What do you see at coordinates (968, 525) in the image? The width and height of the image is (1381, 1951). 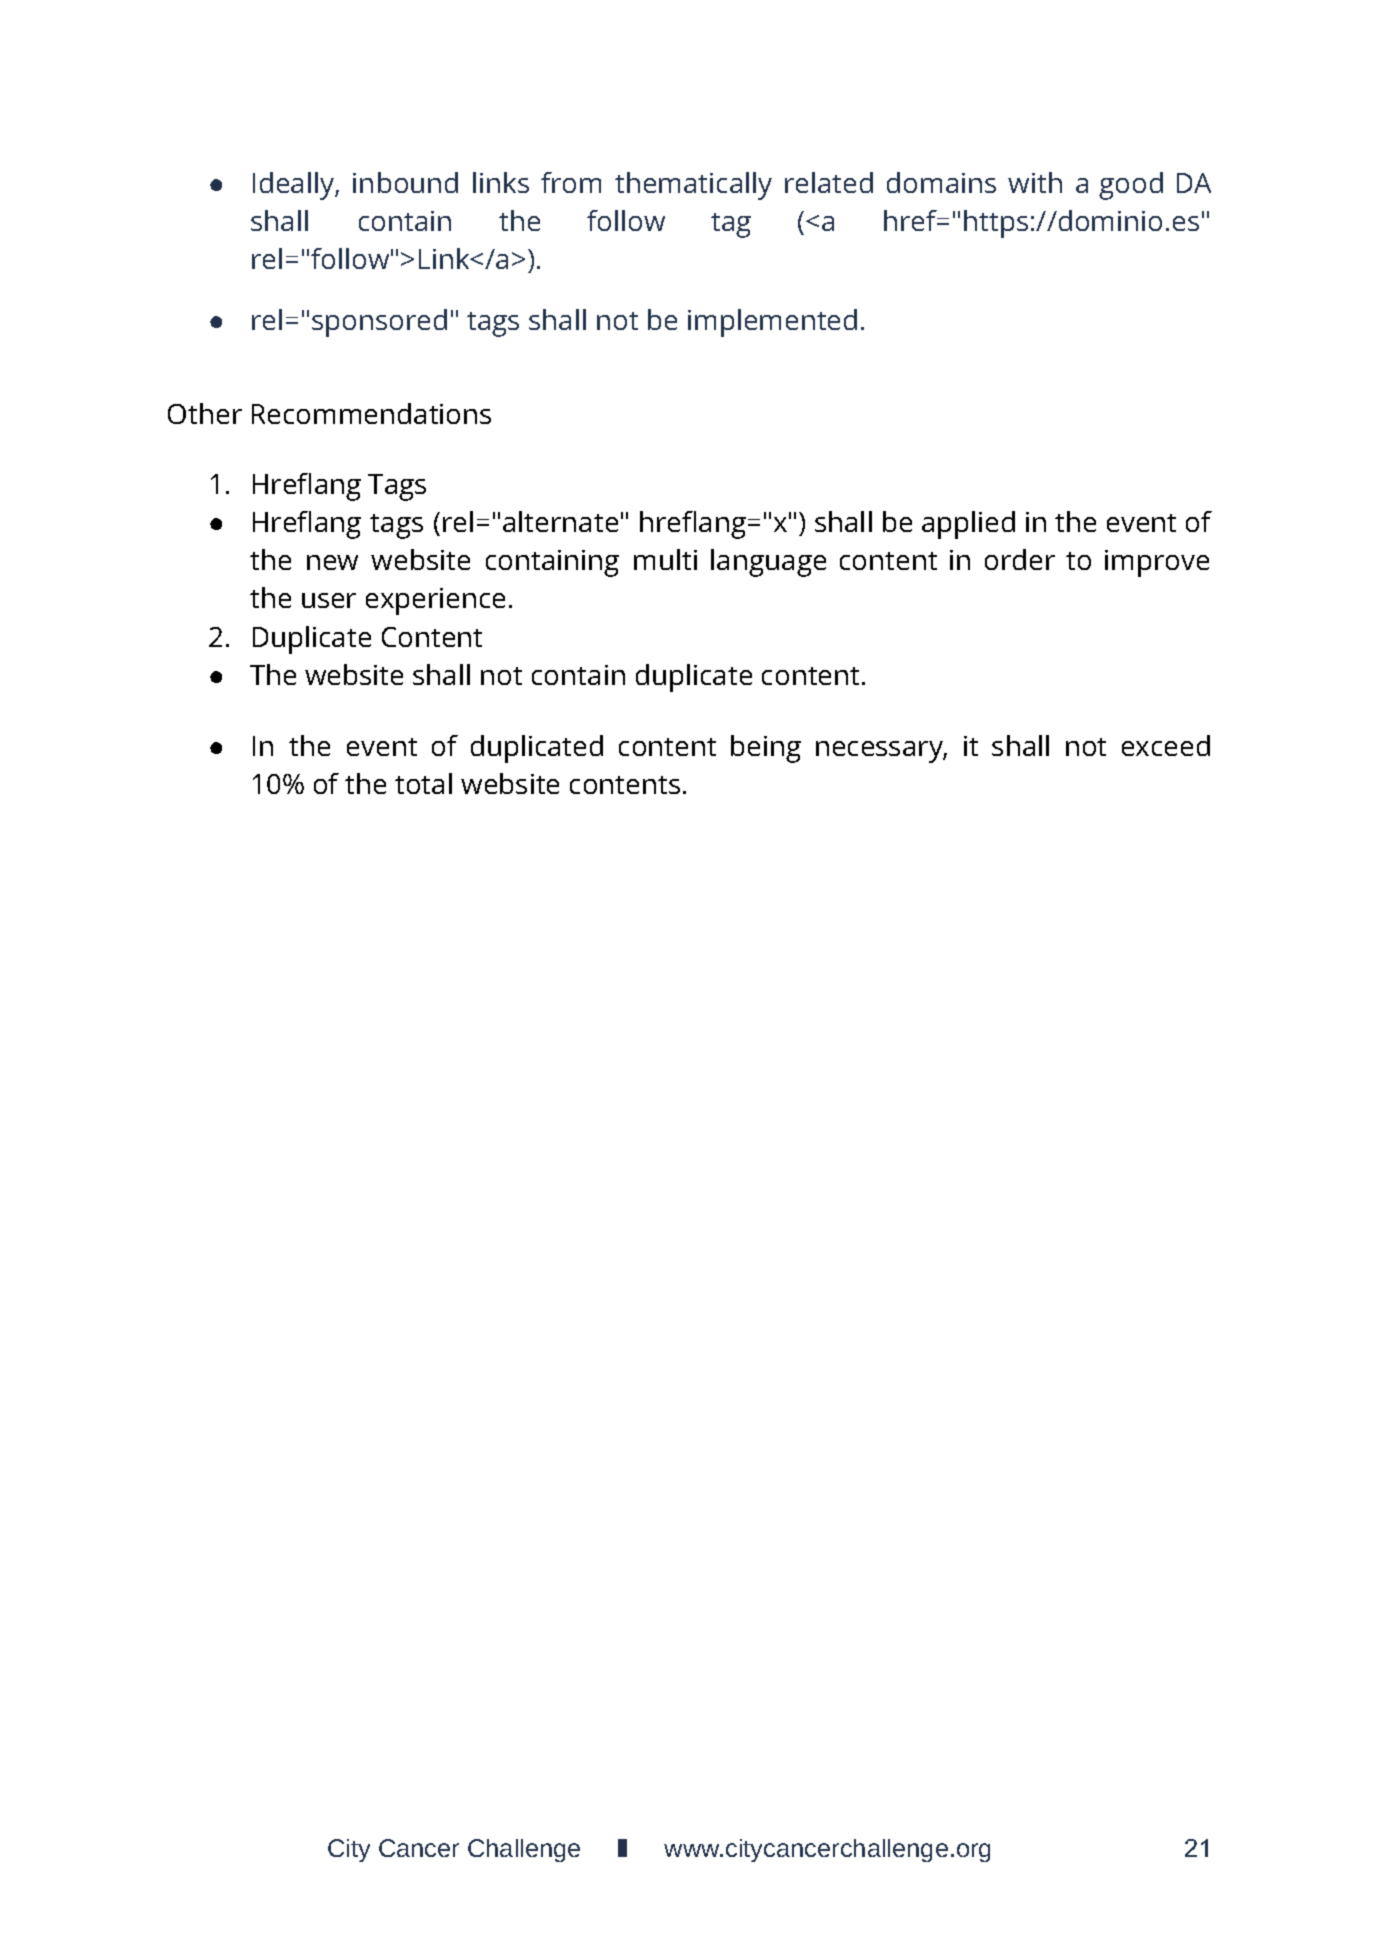 I see `applied` at bounding box center [968, 525].
